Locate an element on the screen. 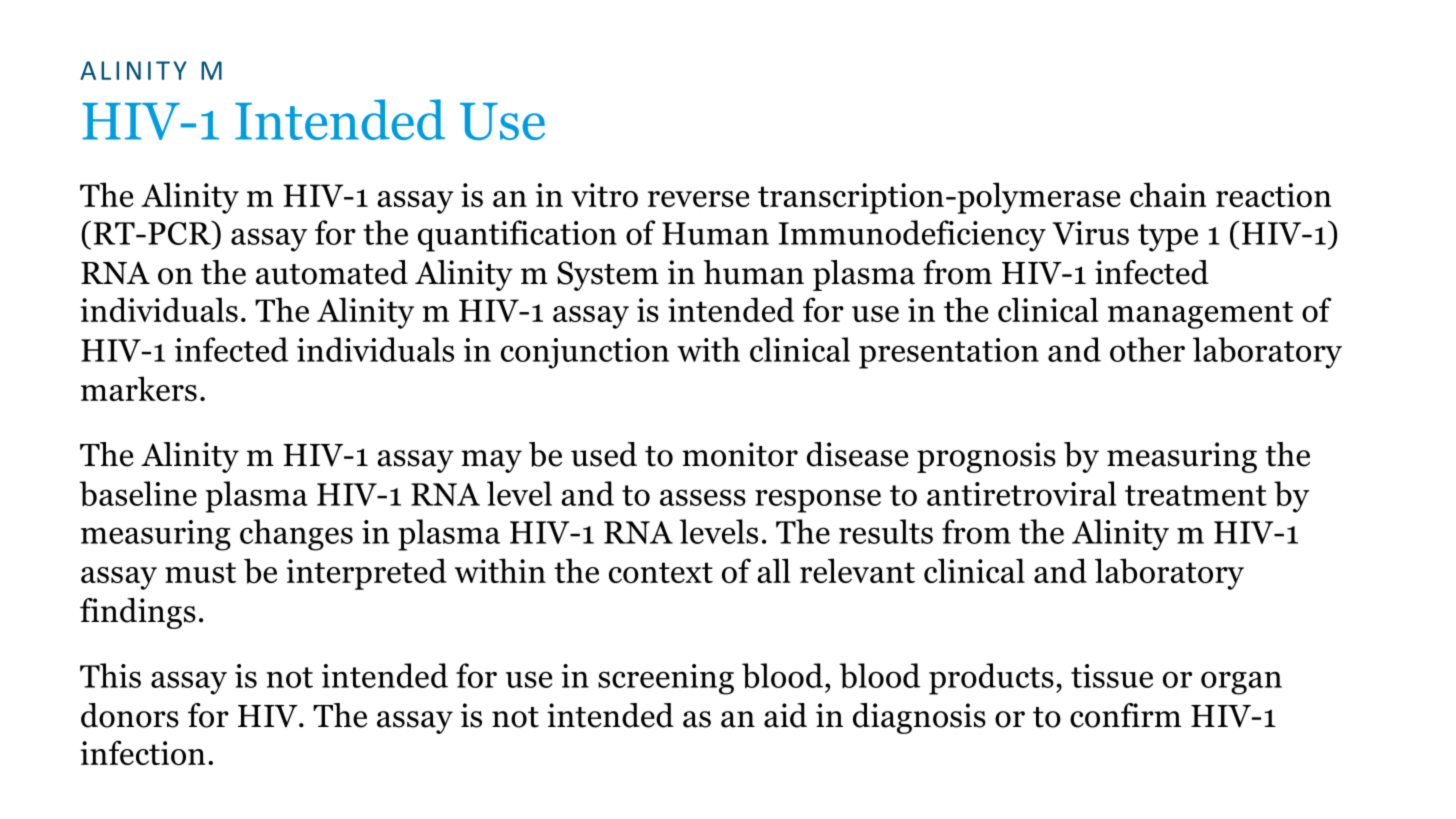  treatment is located at coordinates (1196, 495).
